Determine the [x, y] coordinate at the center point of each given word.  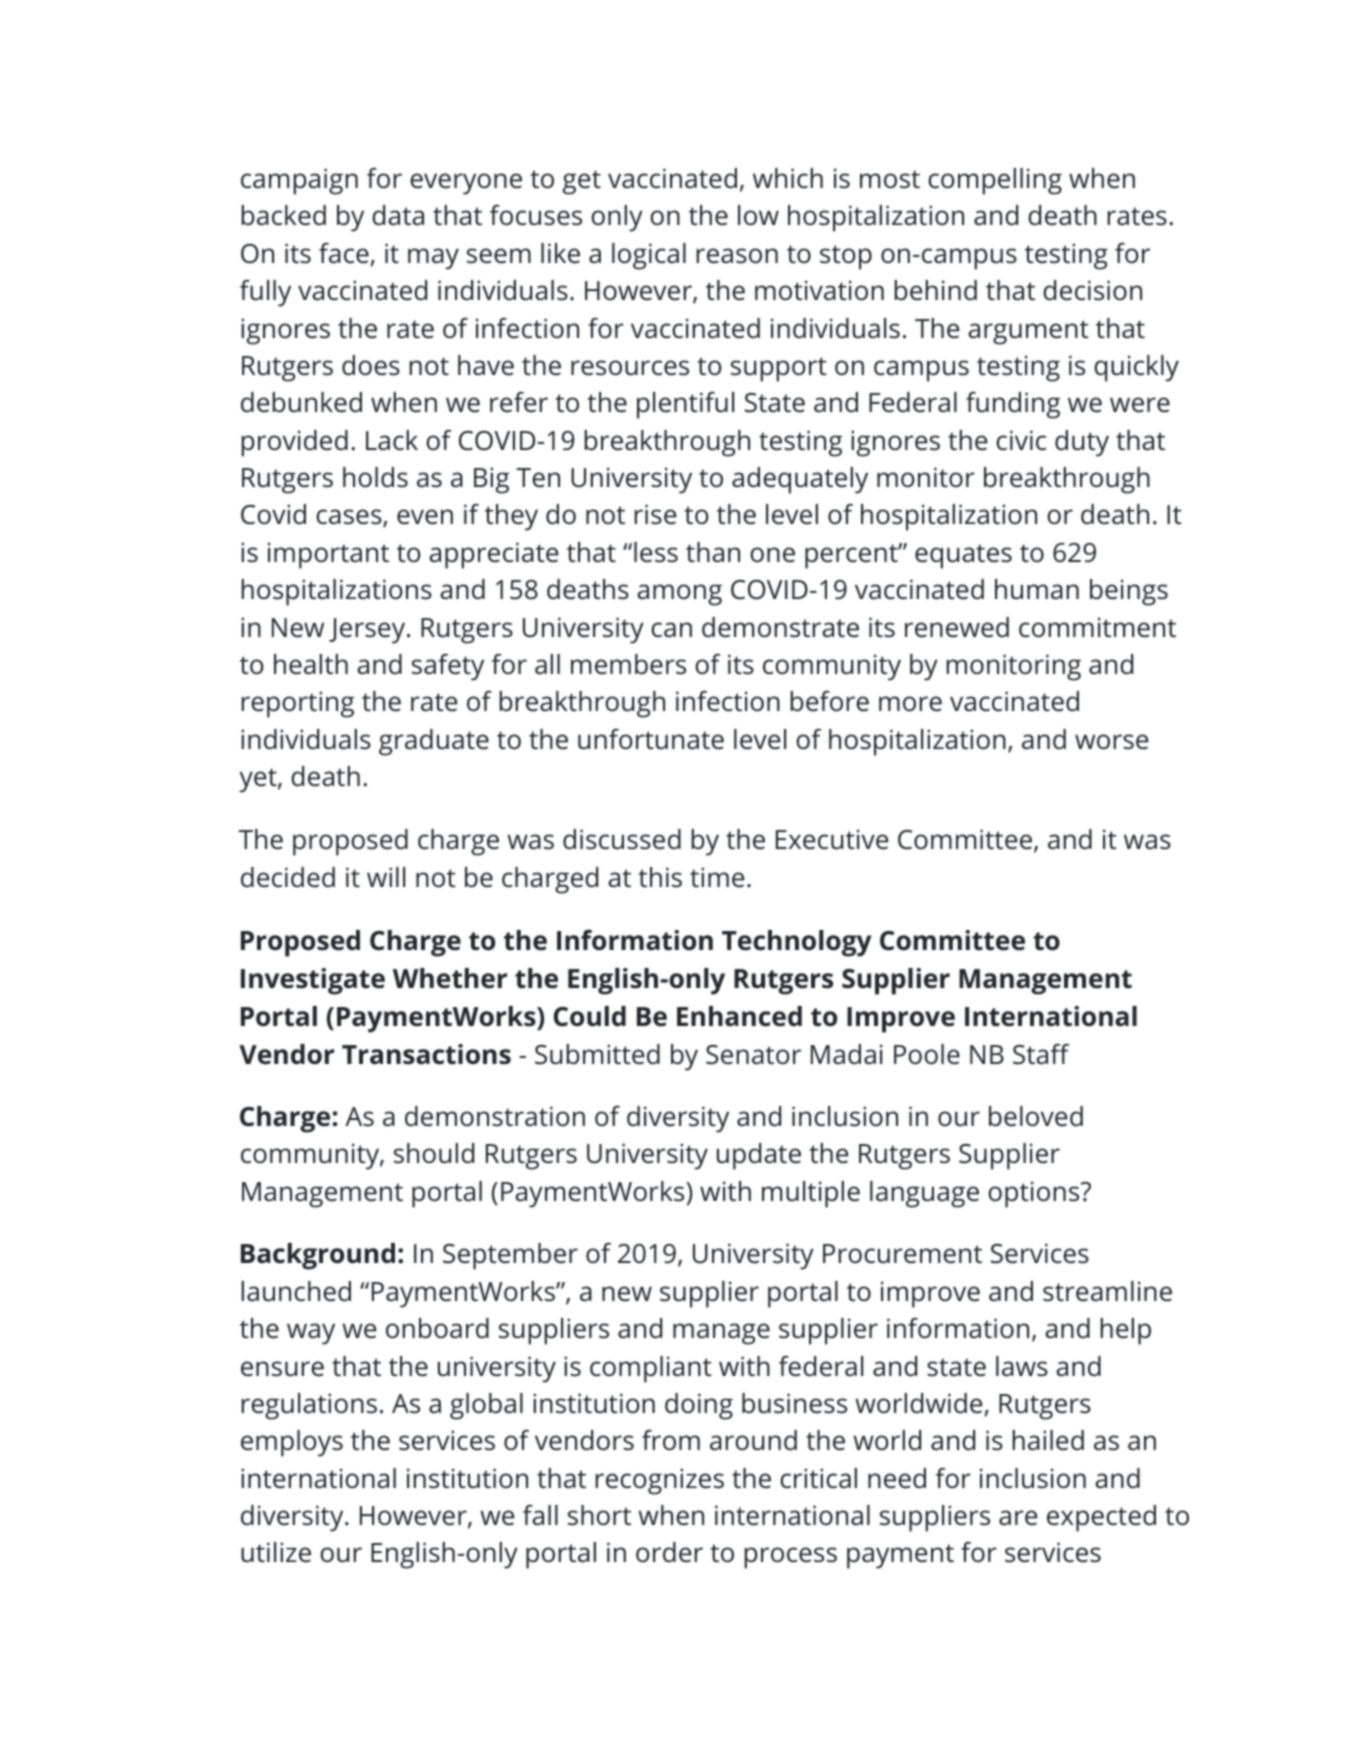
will [386, 877]
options [1035, 1194]
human [1037, 589]
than [713, 552]
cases [350, 518]
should [434, 1153]
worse [1111, 742]
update [759, 1156]
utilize [276, 1552]
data [398, 215]
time [717, 877]
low [758, 215]
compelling [995, 181]
